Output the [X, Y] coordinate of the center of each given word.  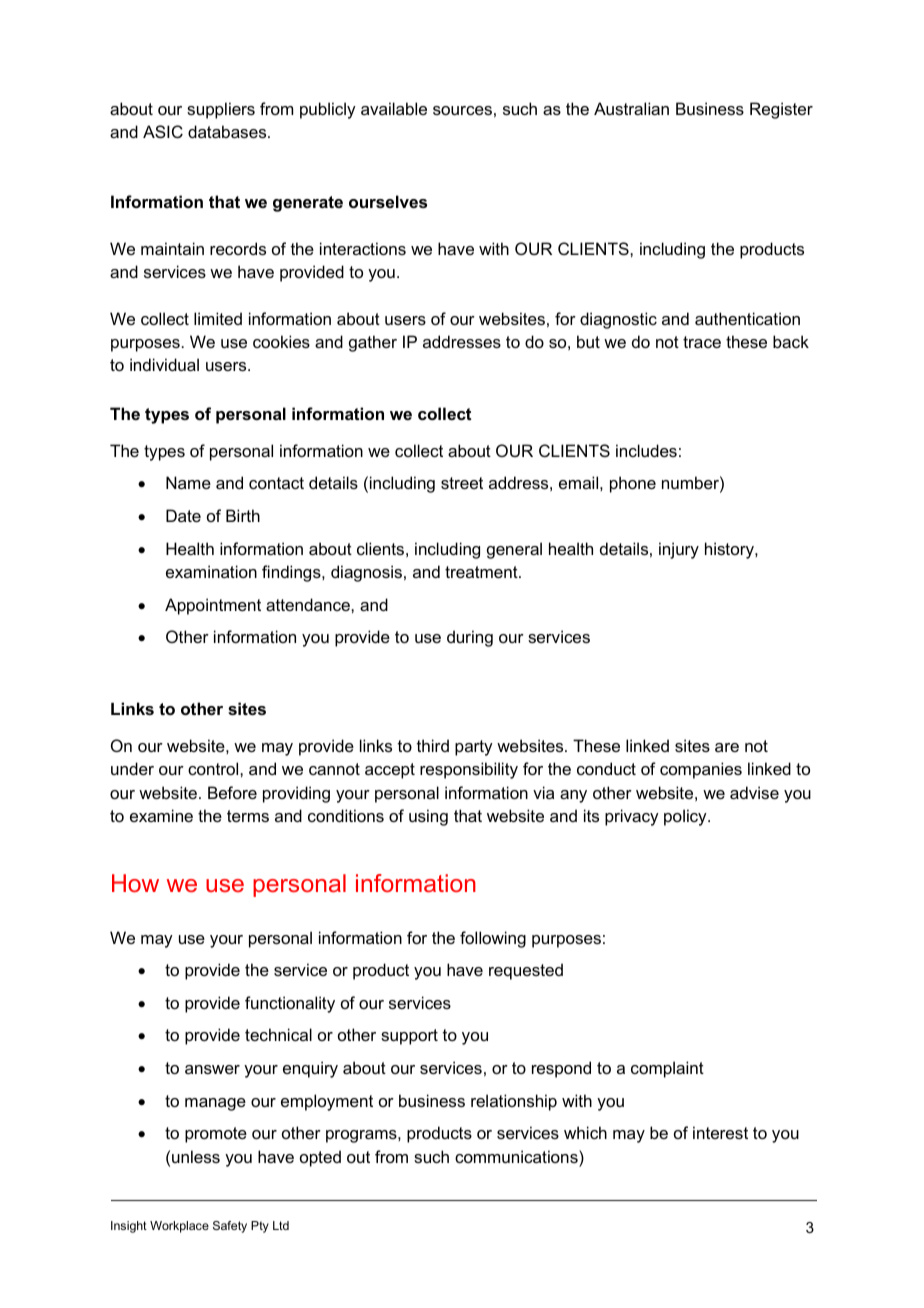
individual [164, 364]
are [727, 747]
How [135, 883]
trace [702, 342]
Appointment [213, 606]
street [462, 483]
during [470, 638]
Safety [230, 1227]
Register [781, 110]
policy [686, 817]
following [493, 939]
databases [228, 131]
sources [462, 110]
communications [517, 1156]
